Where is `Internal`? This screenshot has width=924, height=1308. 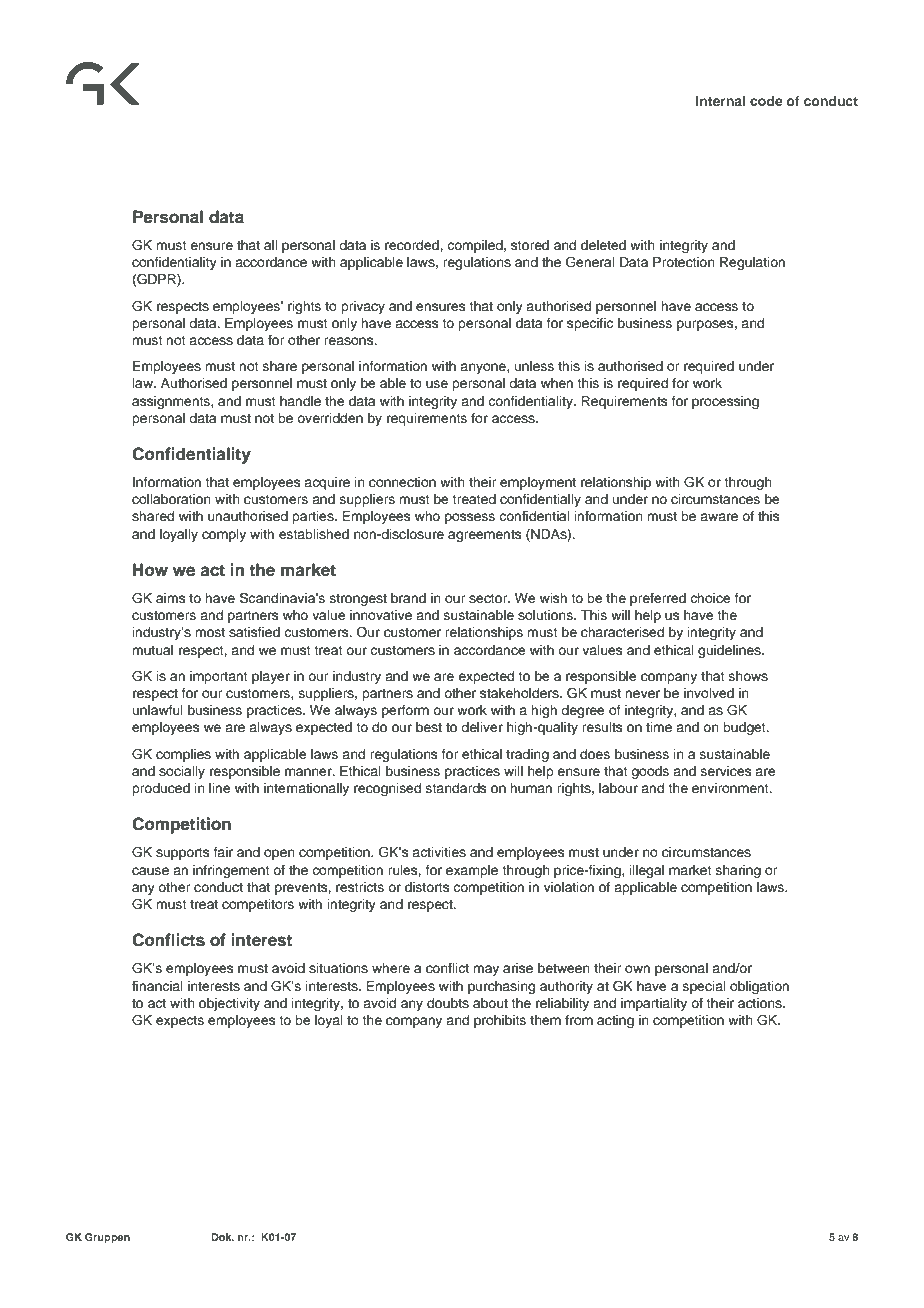
Internal is located at coordinates (721, 101).
